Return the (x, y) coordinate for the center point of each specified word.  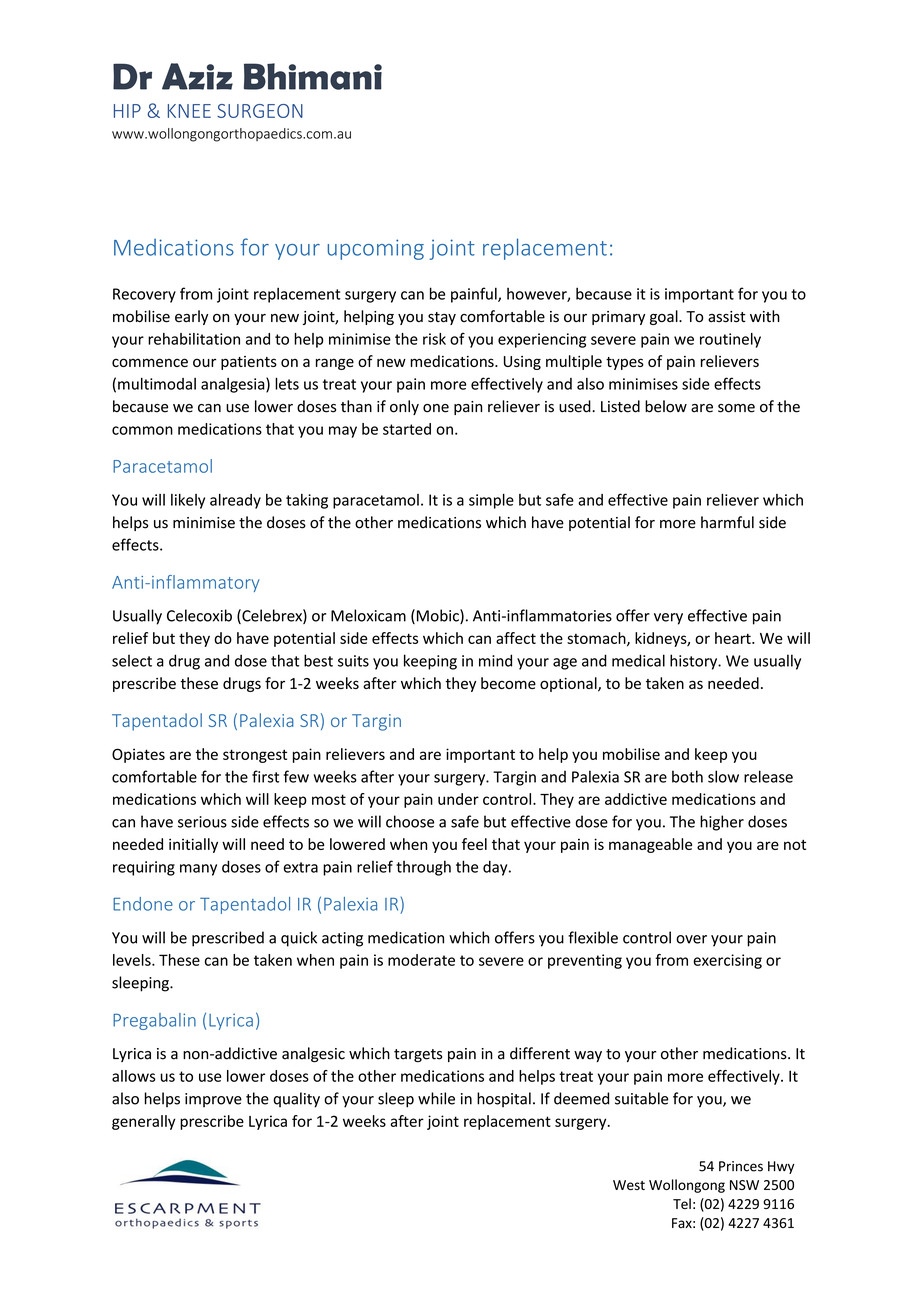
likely (188, 501)
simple (491, 501)
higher (722, 823)
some (736, 408)
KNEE (189, 111)
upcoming (376, 249)
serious (202, 822)
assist (726, 317)
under (458, 799)
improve (213, 1100)
